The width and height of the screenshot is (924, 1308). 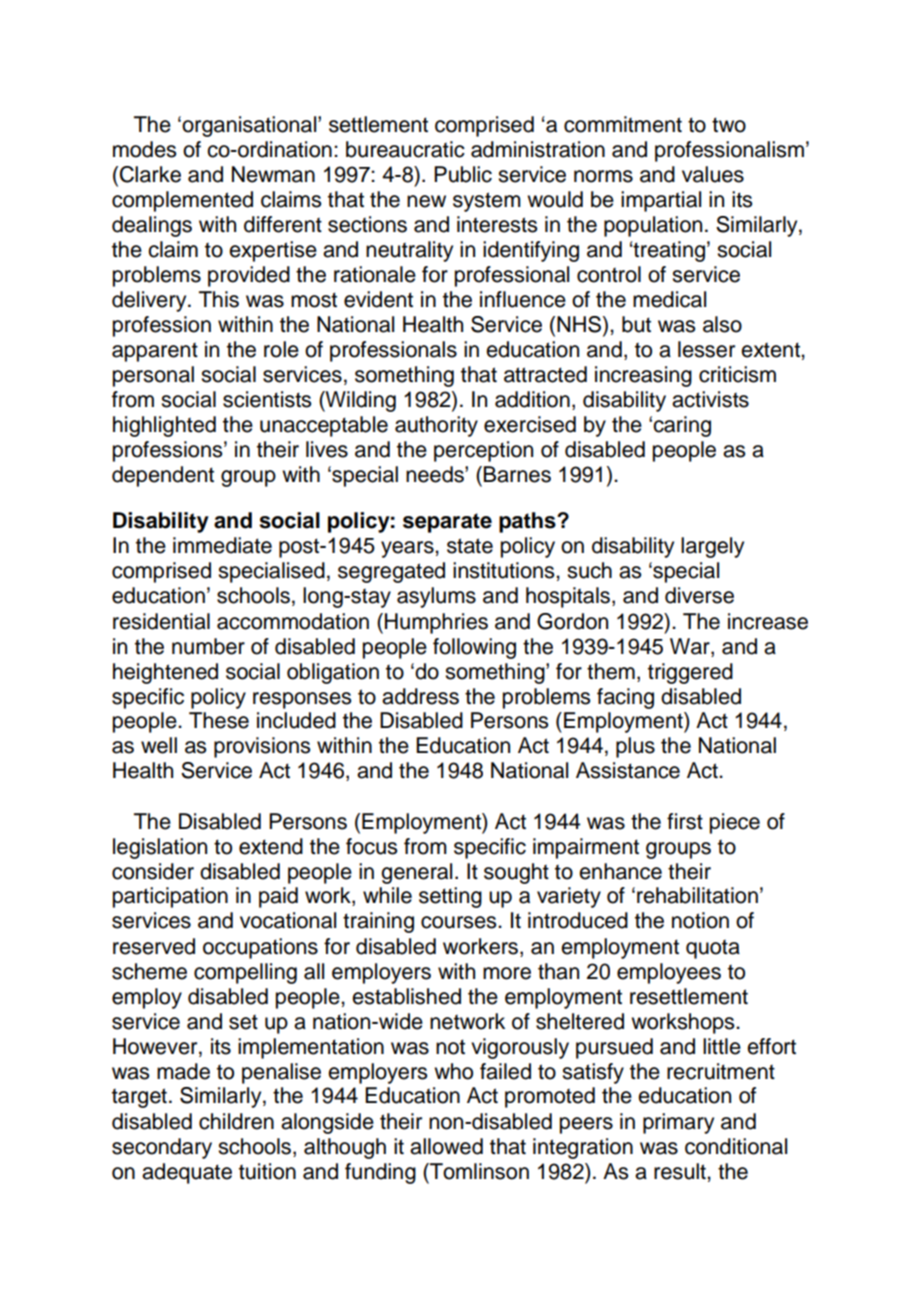 I want to click on War, so click(x=691, y=646).
